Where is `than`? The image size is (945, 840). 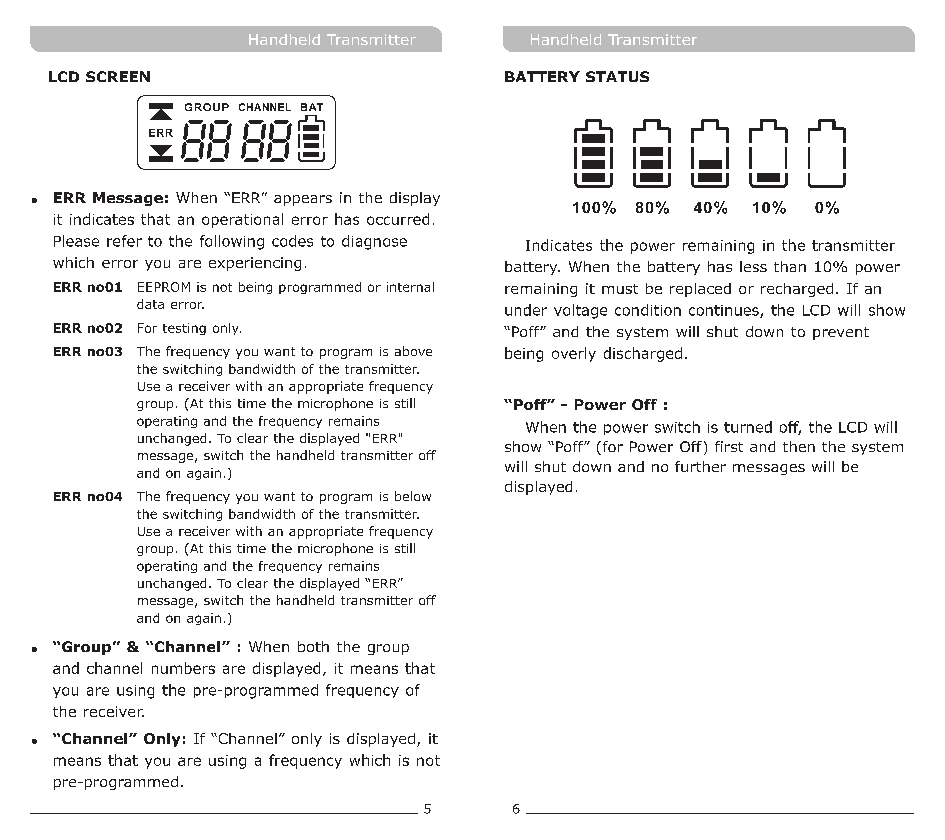 than is located at coordinates (790, 266).
